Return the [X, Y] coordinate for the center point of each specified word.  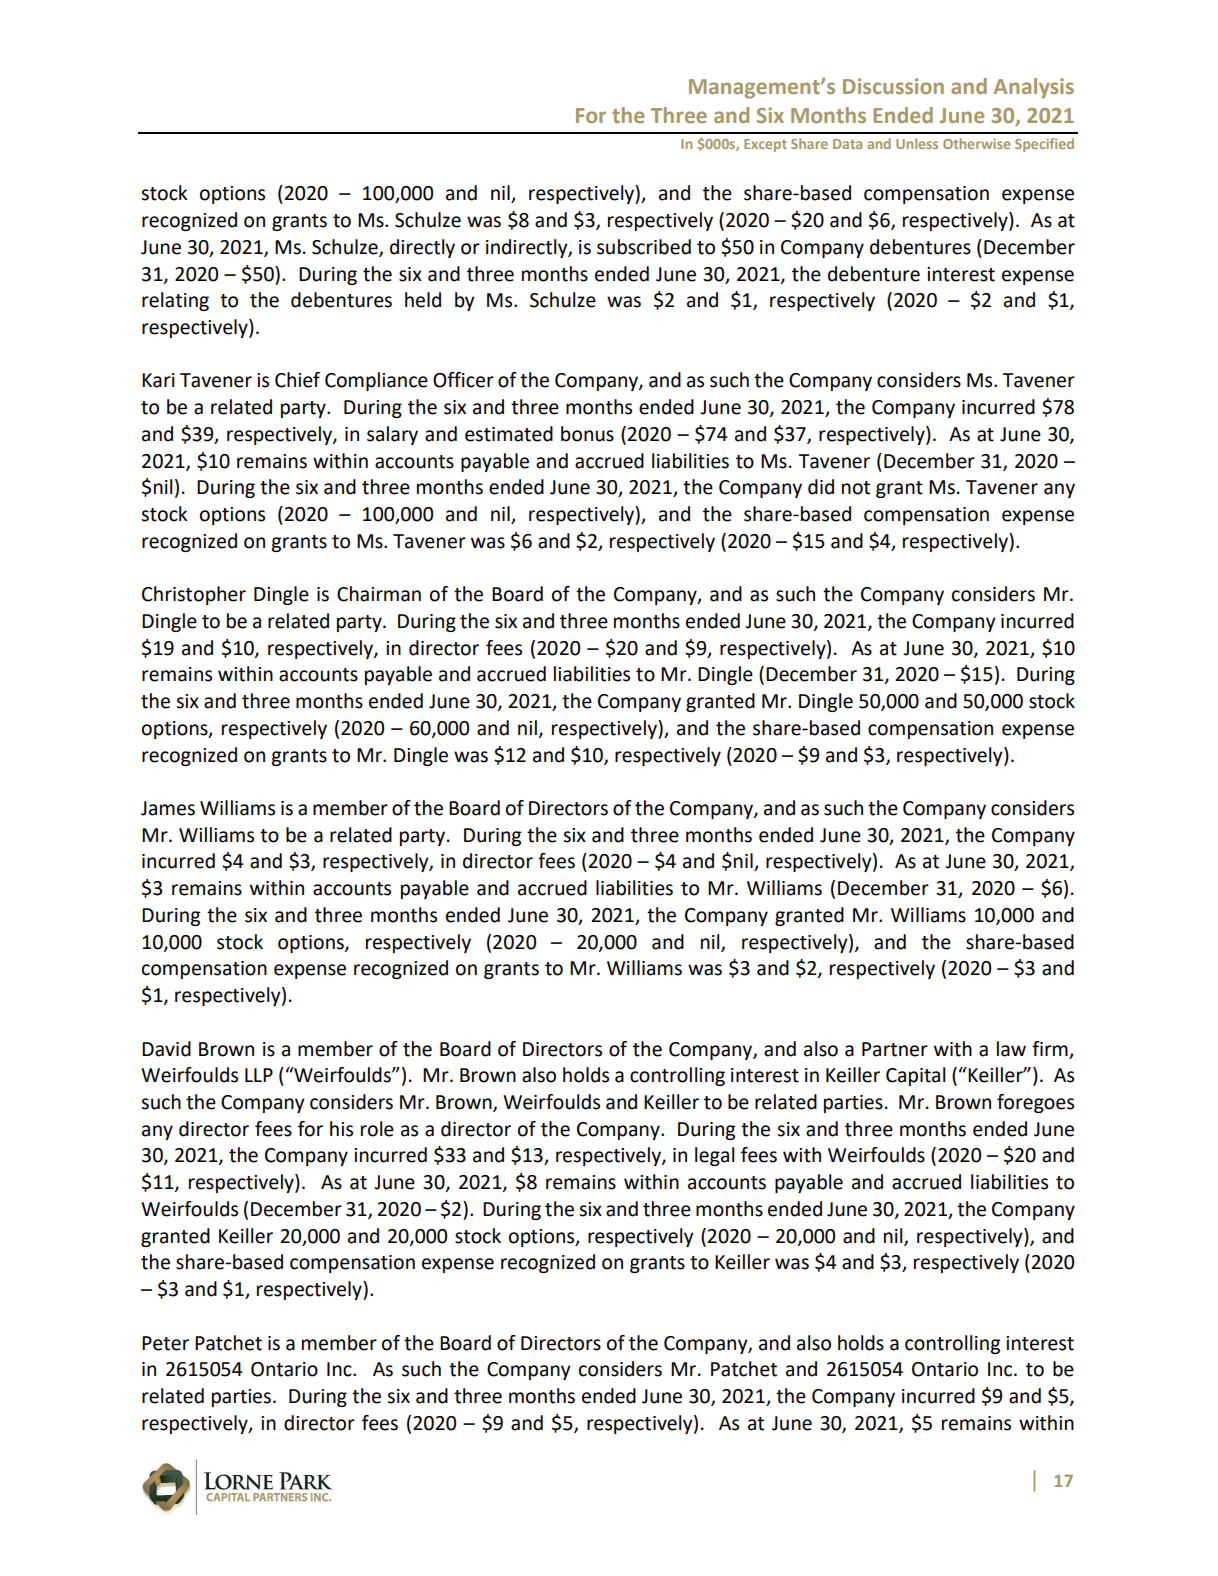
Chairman [379, 594]
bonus [587, 434]
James [168, 808]
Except [765, 145]
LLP [259, 1075]
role [377, 1129]
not [856, 488]
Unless [917, 143]
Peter [165, 1343]
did [821, 487]
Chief [297, 380]
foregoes [1035, 1103]
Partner [895, 1049]
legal [714, 1156]
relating [175, 301]
